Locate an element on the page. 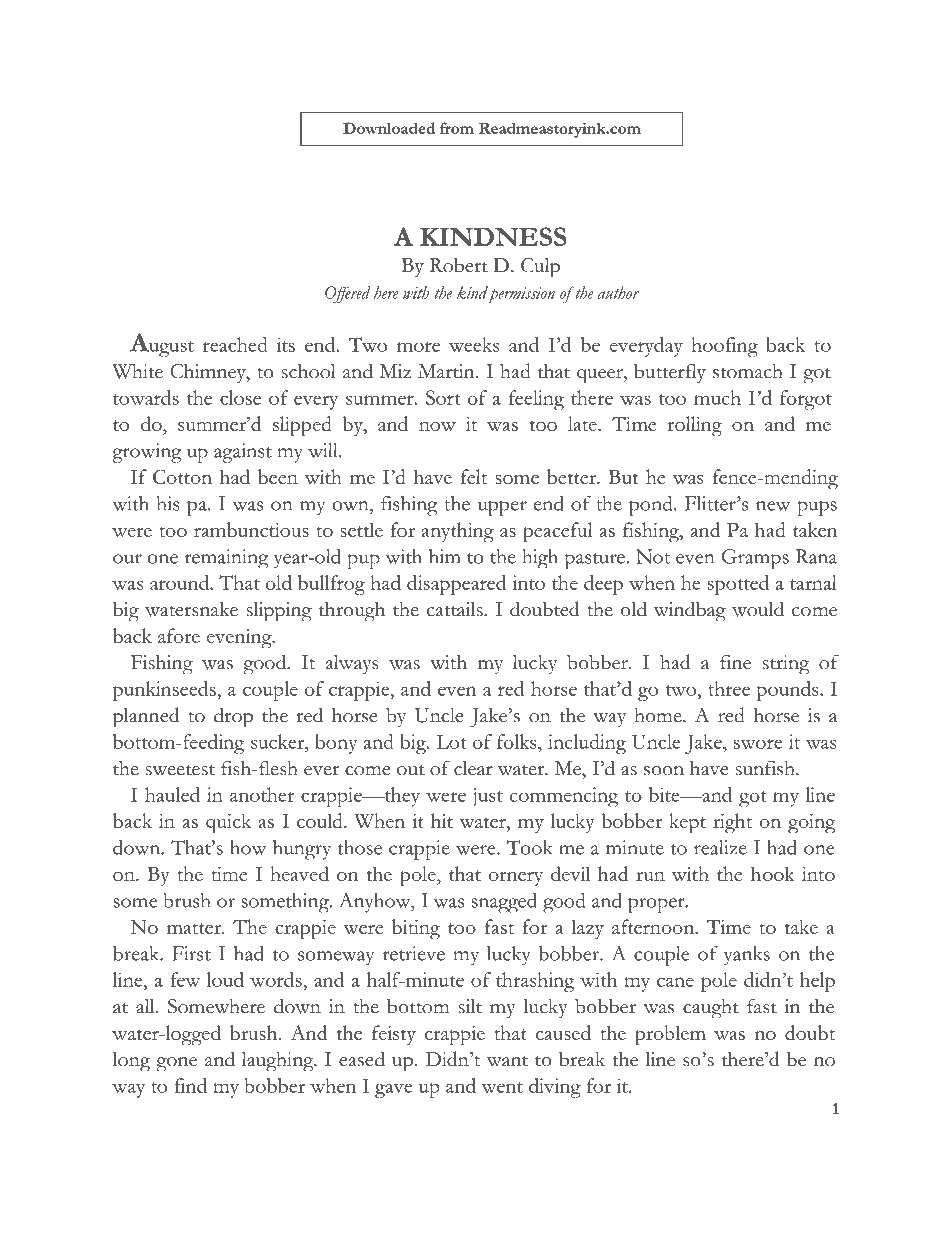 This document has height=1233, width=952. anything is located at coordinates (458, 532).
